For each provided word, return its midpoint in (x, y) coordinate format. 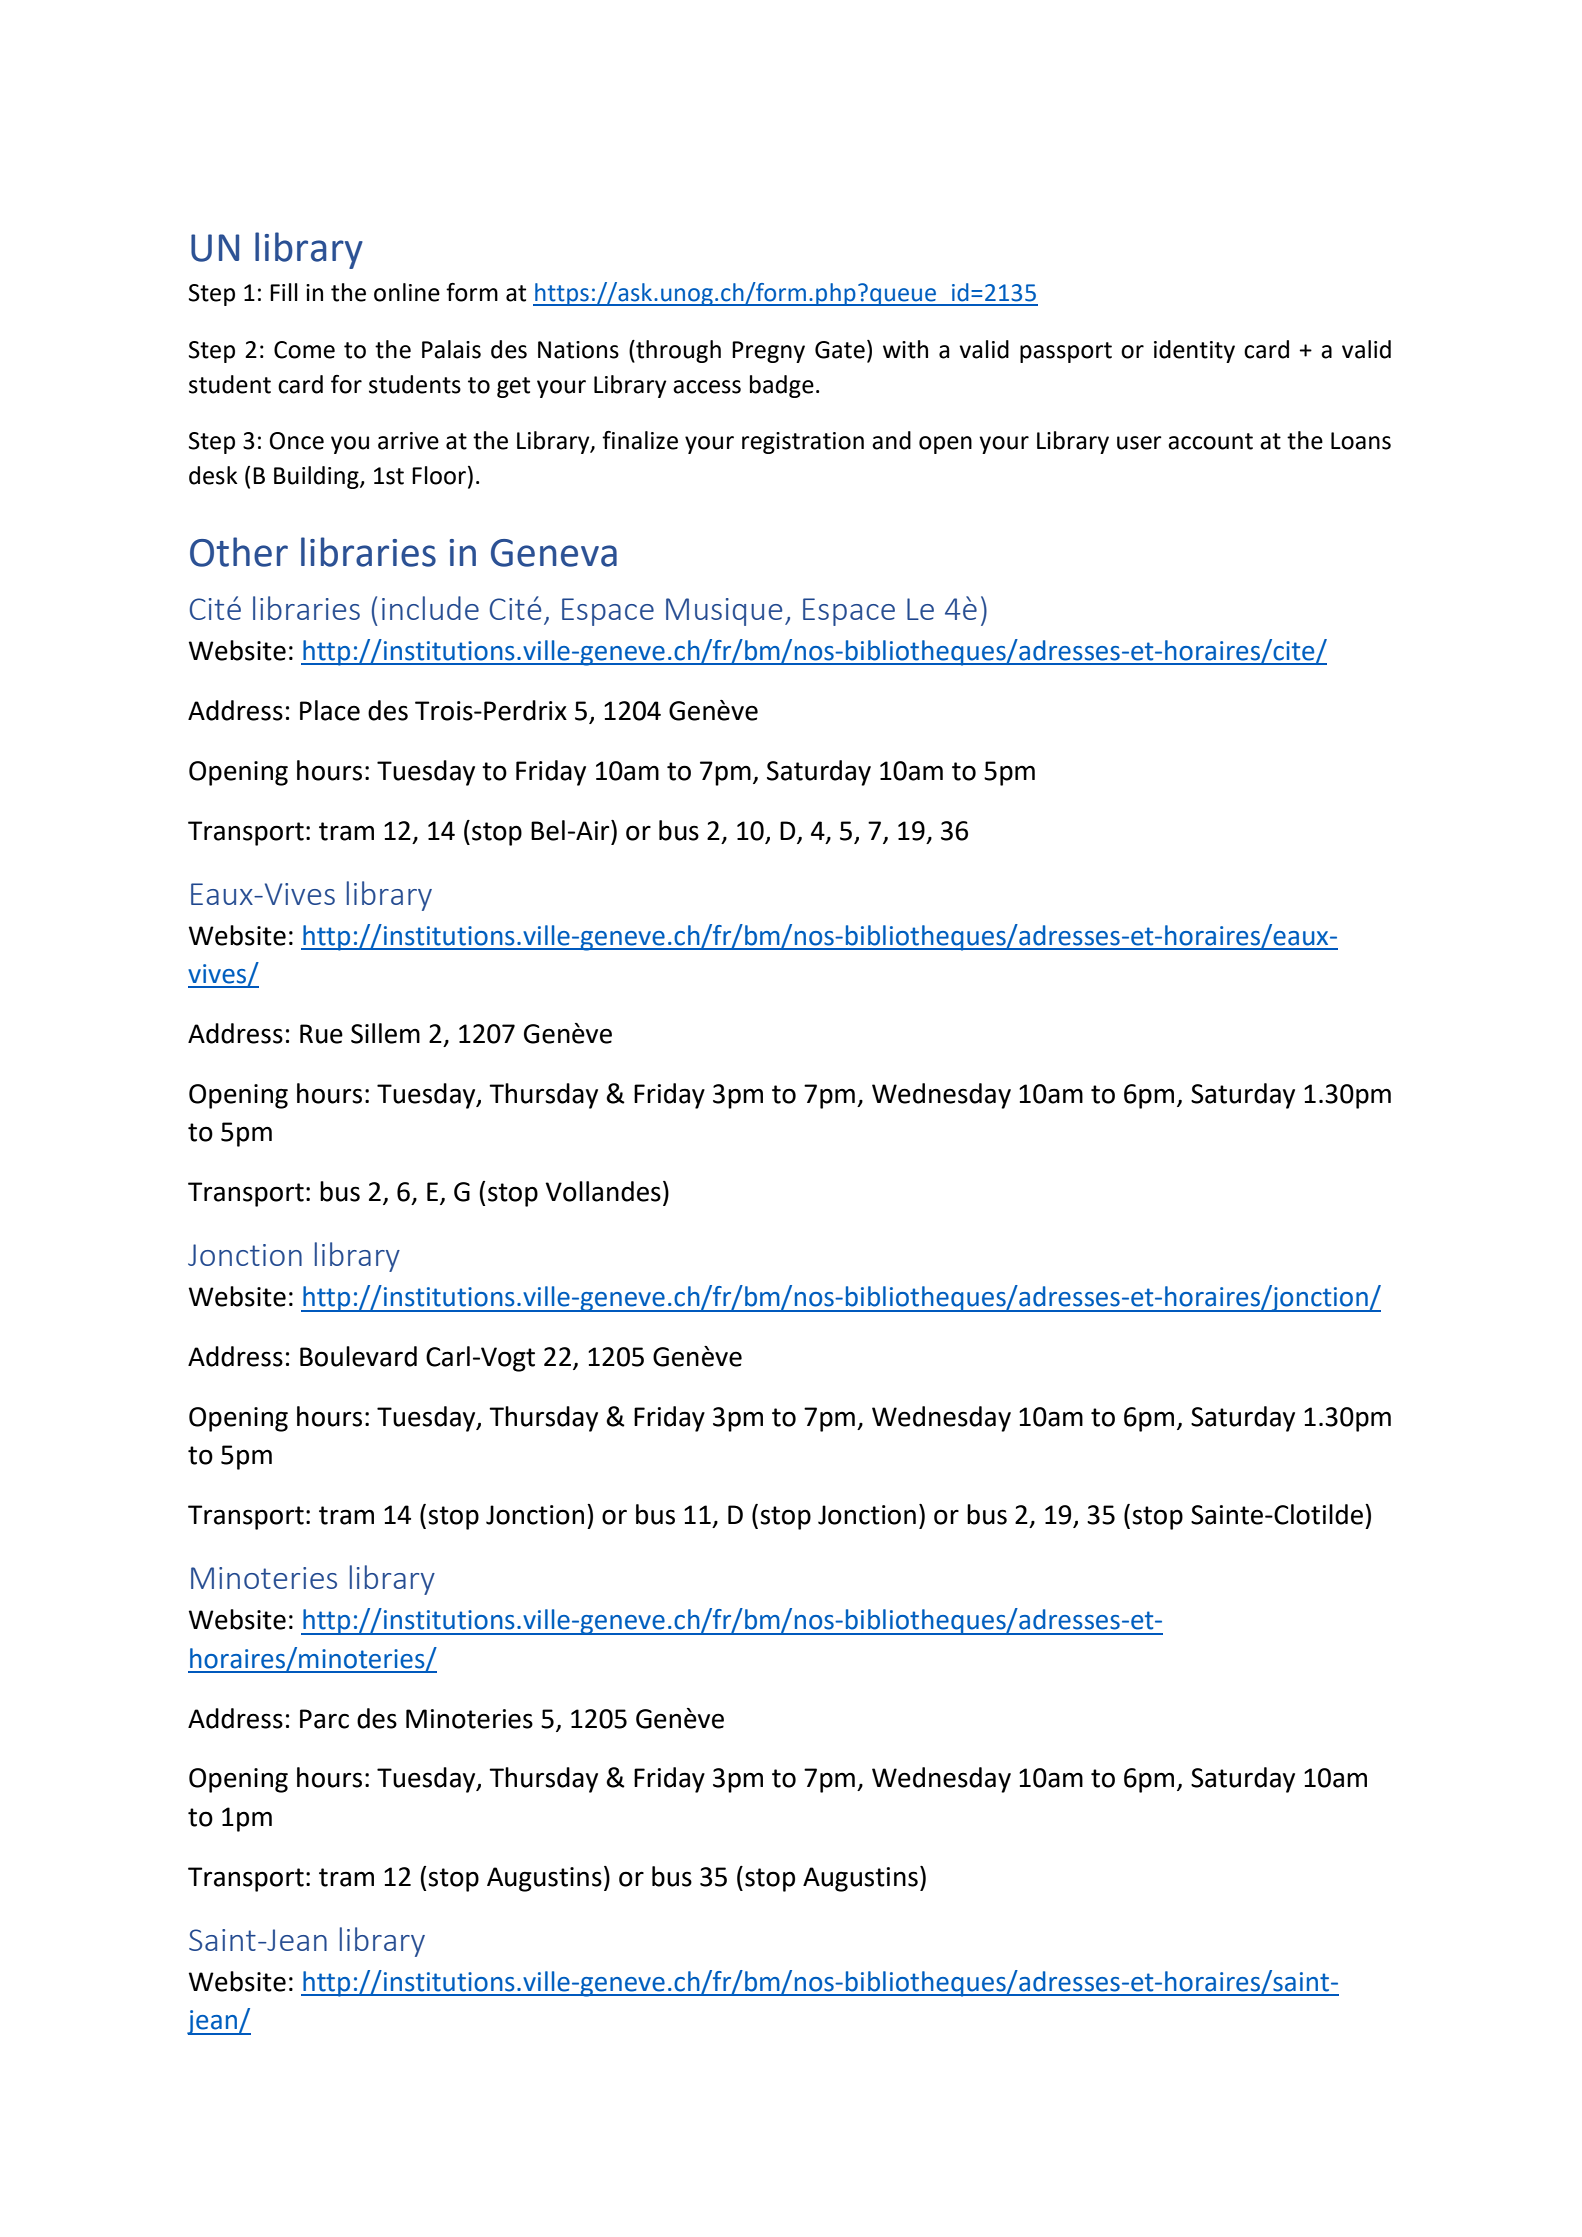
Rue (321, 1034)
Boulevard (358, 1356)
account (1210, 441)
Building (317, 477)
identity (1194, 351)
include (430, 608)
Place (330, 710)
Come (304, 350)
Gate (840, 350)
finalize (640, 440)
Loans (1361, 441)
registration (803, 443)
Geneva (554, 553)
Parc (324, 1719)
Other (239, 552)
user (1139, 443)
